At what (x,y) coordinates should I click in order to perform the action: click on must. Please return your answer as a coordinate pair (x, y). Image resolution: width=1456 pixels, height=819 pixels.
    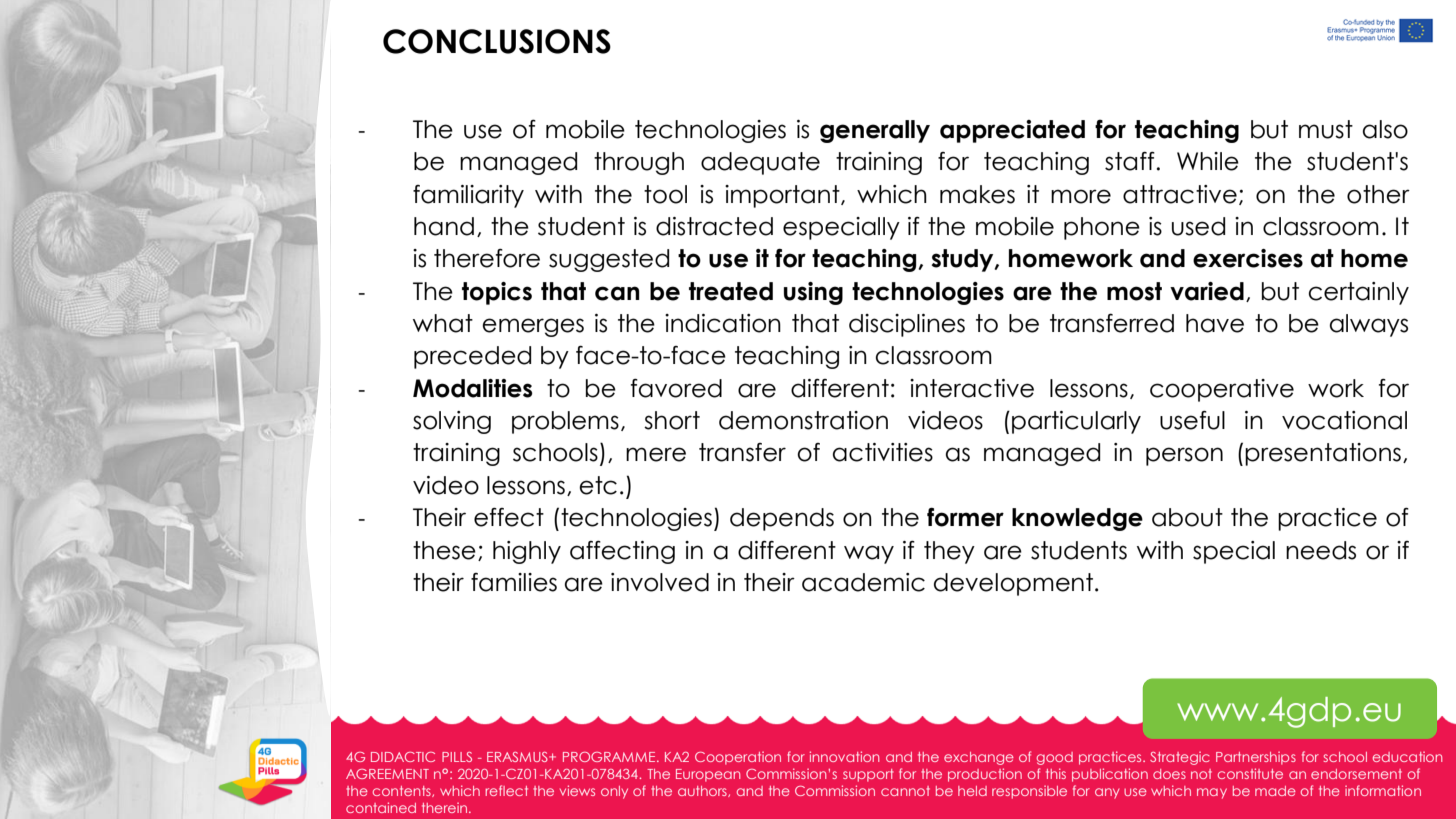
    Looking at the image, I should click on (1326, 129).
